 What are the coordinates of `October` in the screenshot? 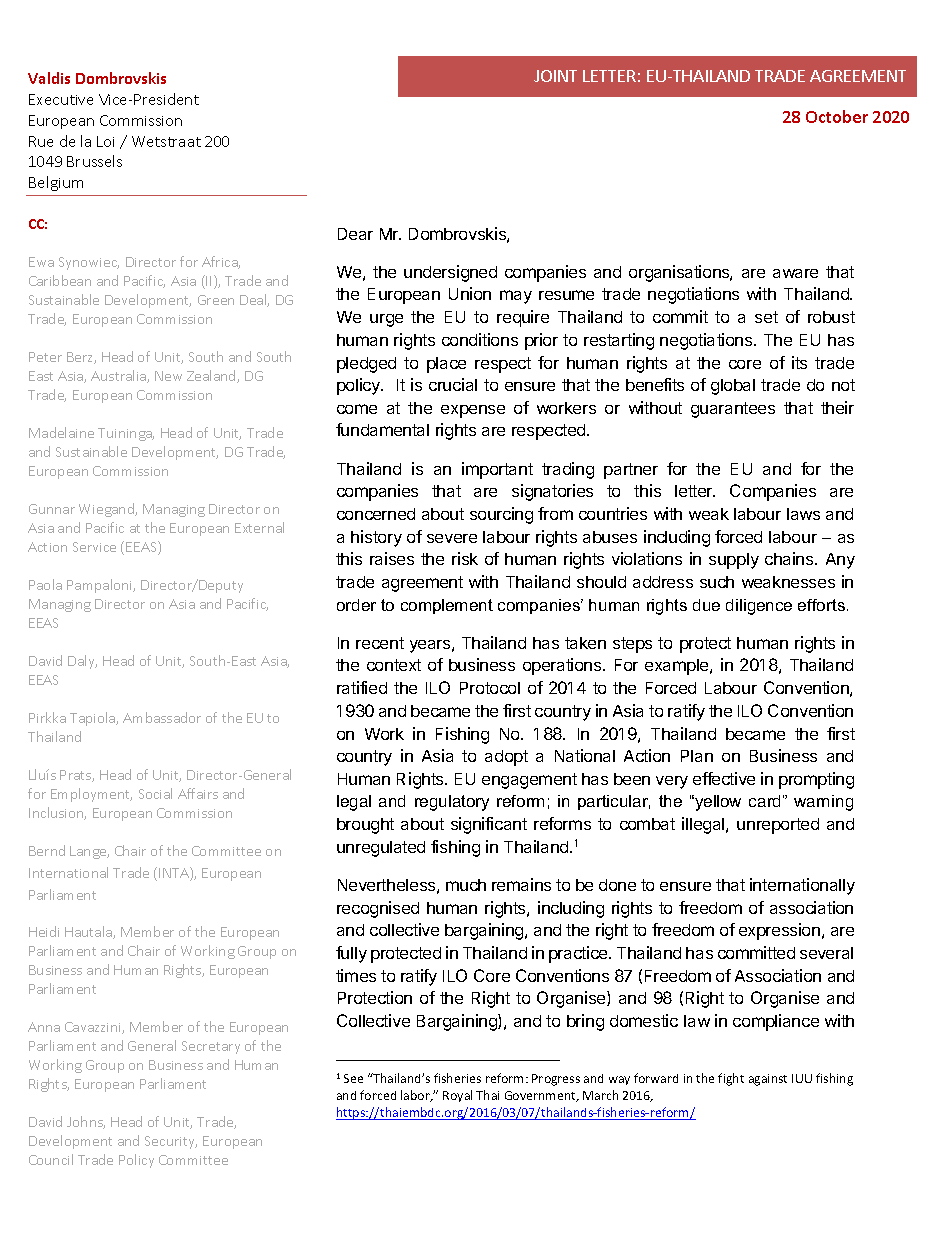 It's located at (837, 116).
